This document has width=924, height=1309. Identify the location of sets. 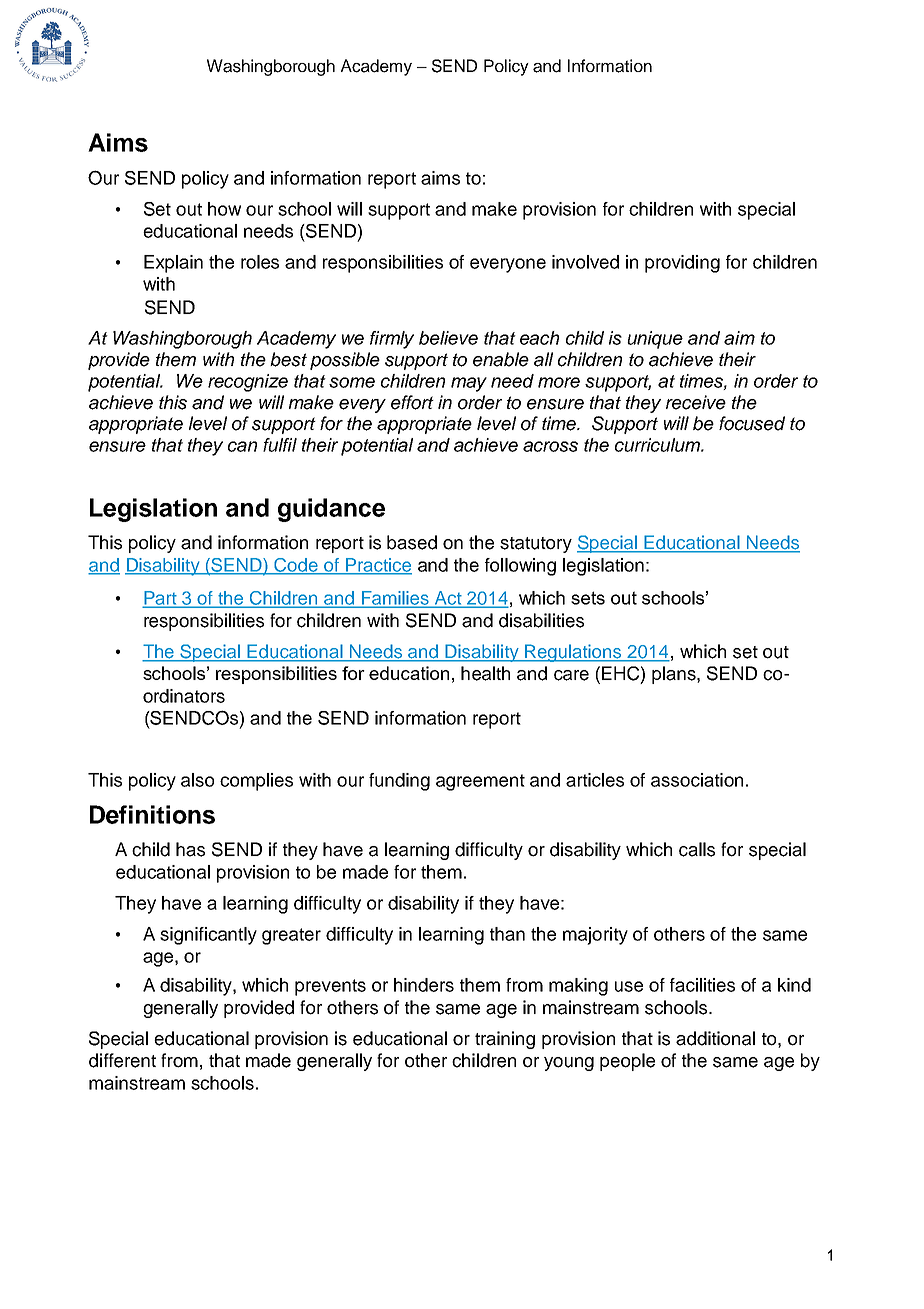
(588, 598).
